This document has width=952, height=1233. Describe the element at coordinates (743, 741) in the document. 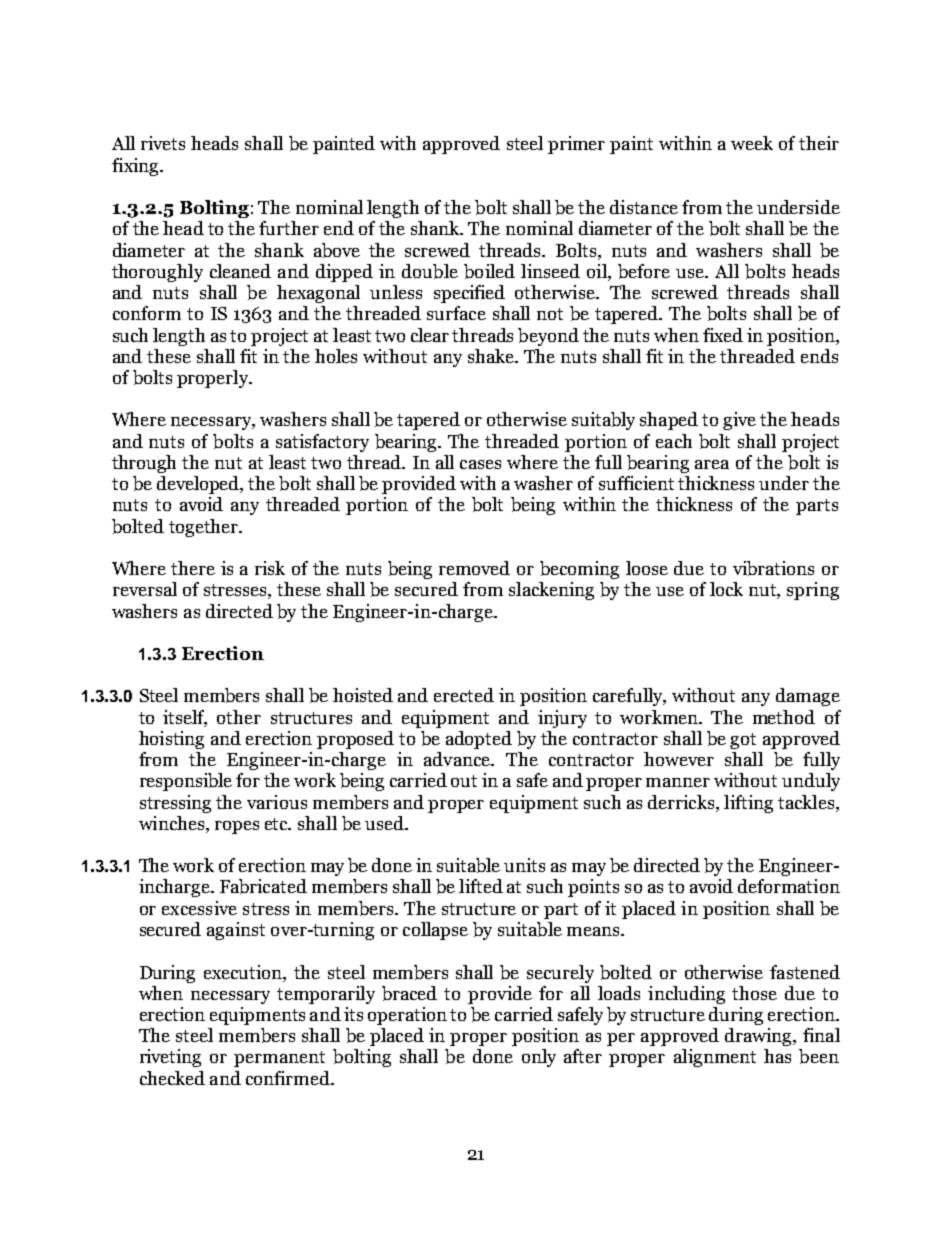

I see `got` at that location.
